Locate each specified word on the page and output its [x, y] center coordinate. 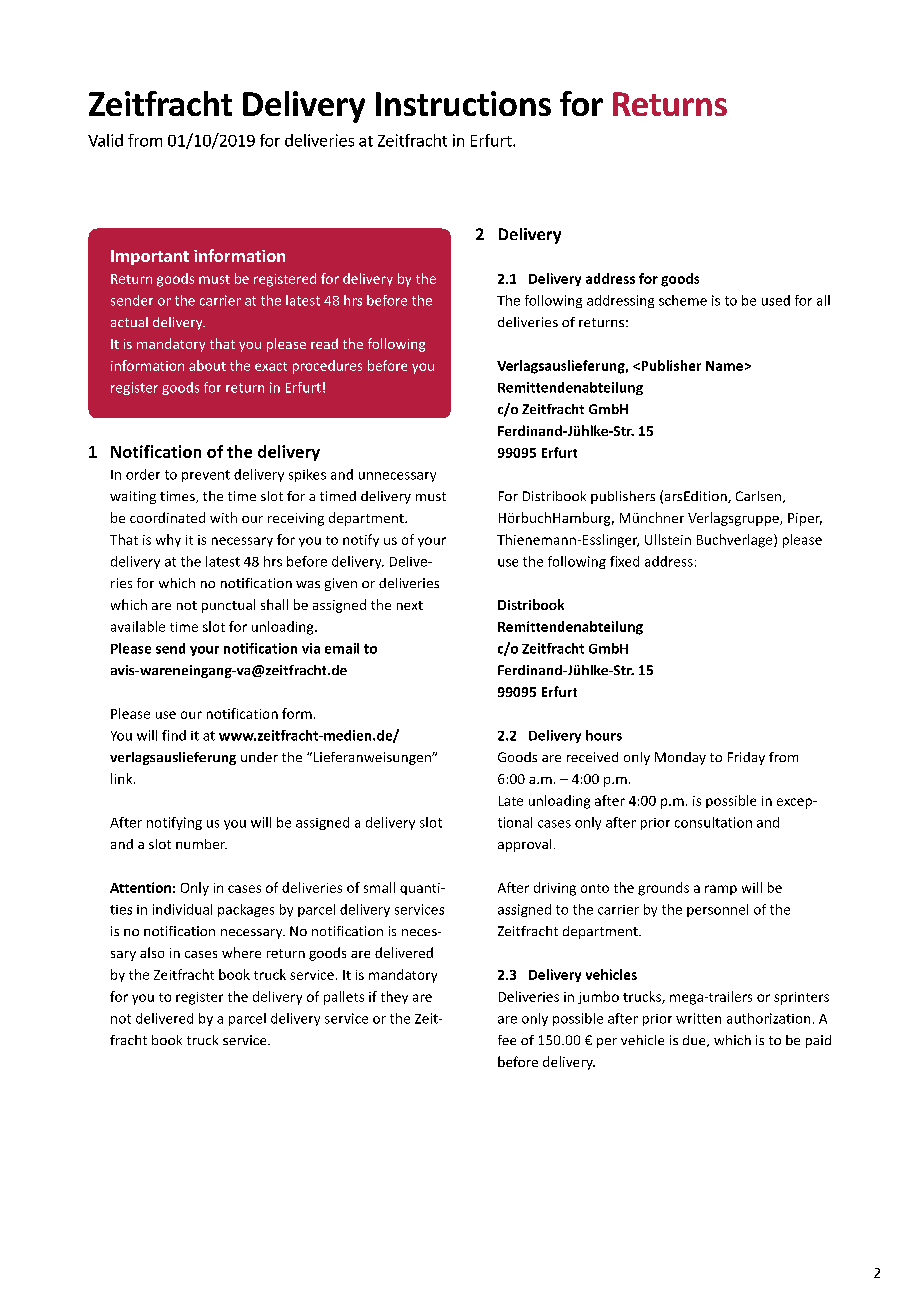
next [410, 605]
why [168, 540]
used [776, 300]
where [241, 952]
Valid [105, 140]
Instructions [463, 103]
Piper [805, 519]
